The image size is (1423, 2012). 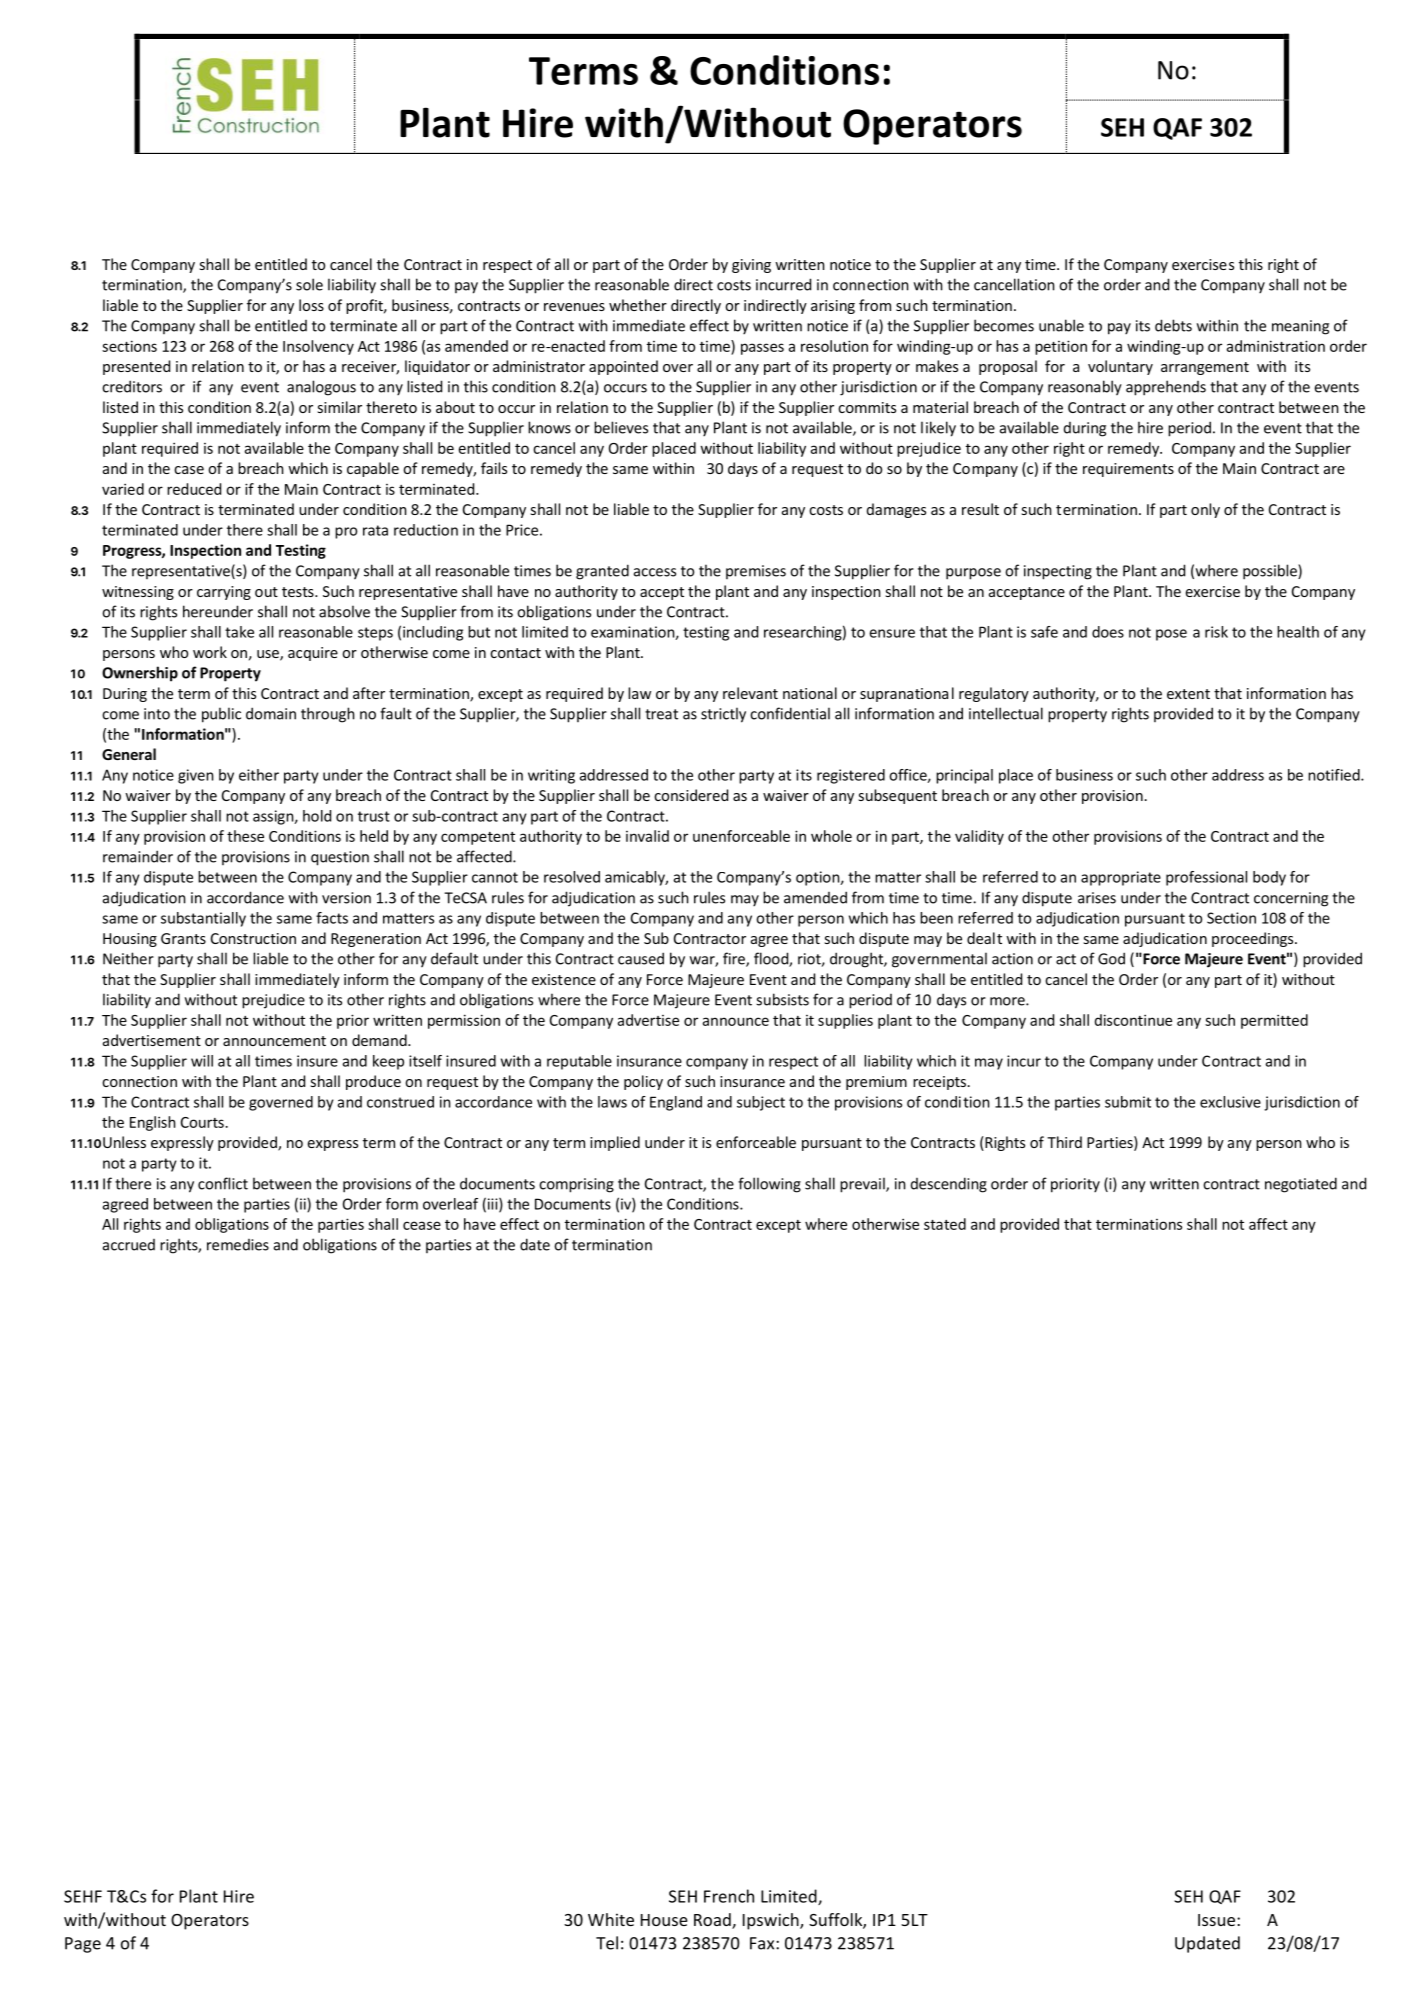 What do you see at coordinates (1173, 325) in the image?
I see `debts` at bounding box center [1173, 325].
